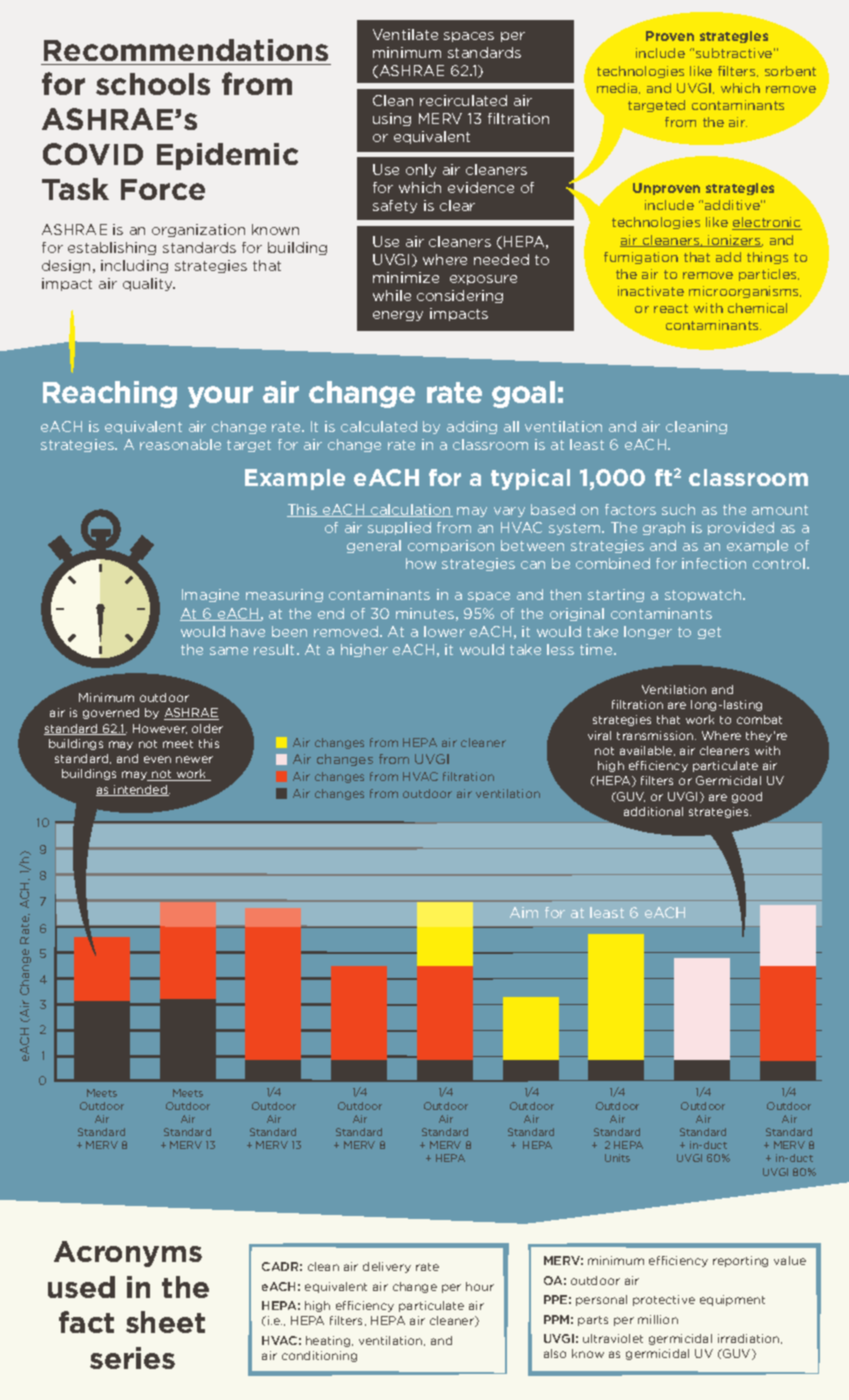 Image resolution: width=849 pixels, height=1400 pixels. Describe the element at coordinates (618, 88) in the screenshot. I see `media` at that location.
